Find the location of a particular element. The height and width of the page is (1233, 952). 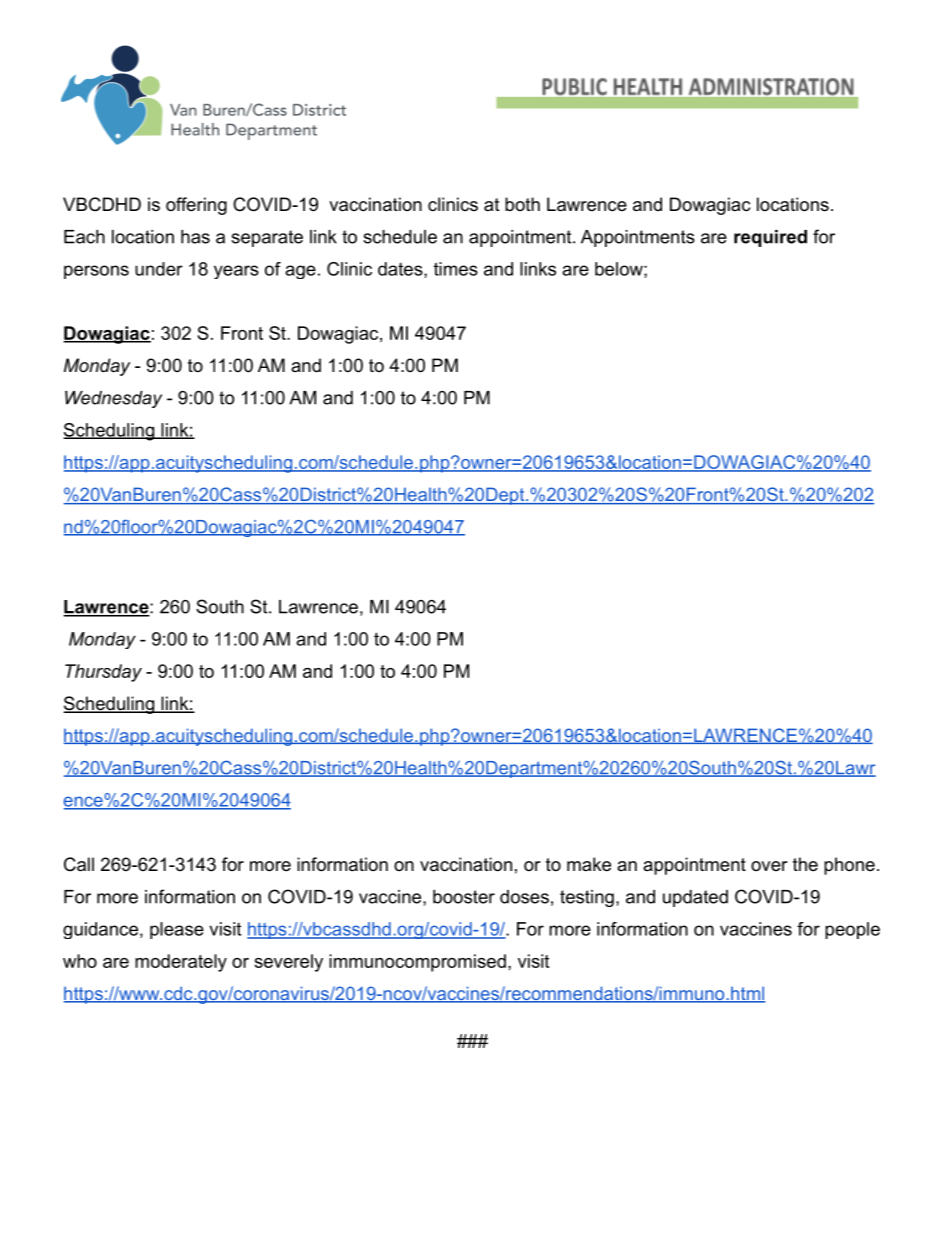

Wednesday is located at coordinates (113, 399).
